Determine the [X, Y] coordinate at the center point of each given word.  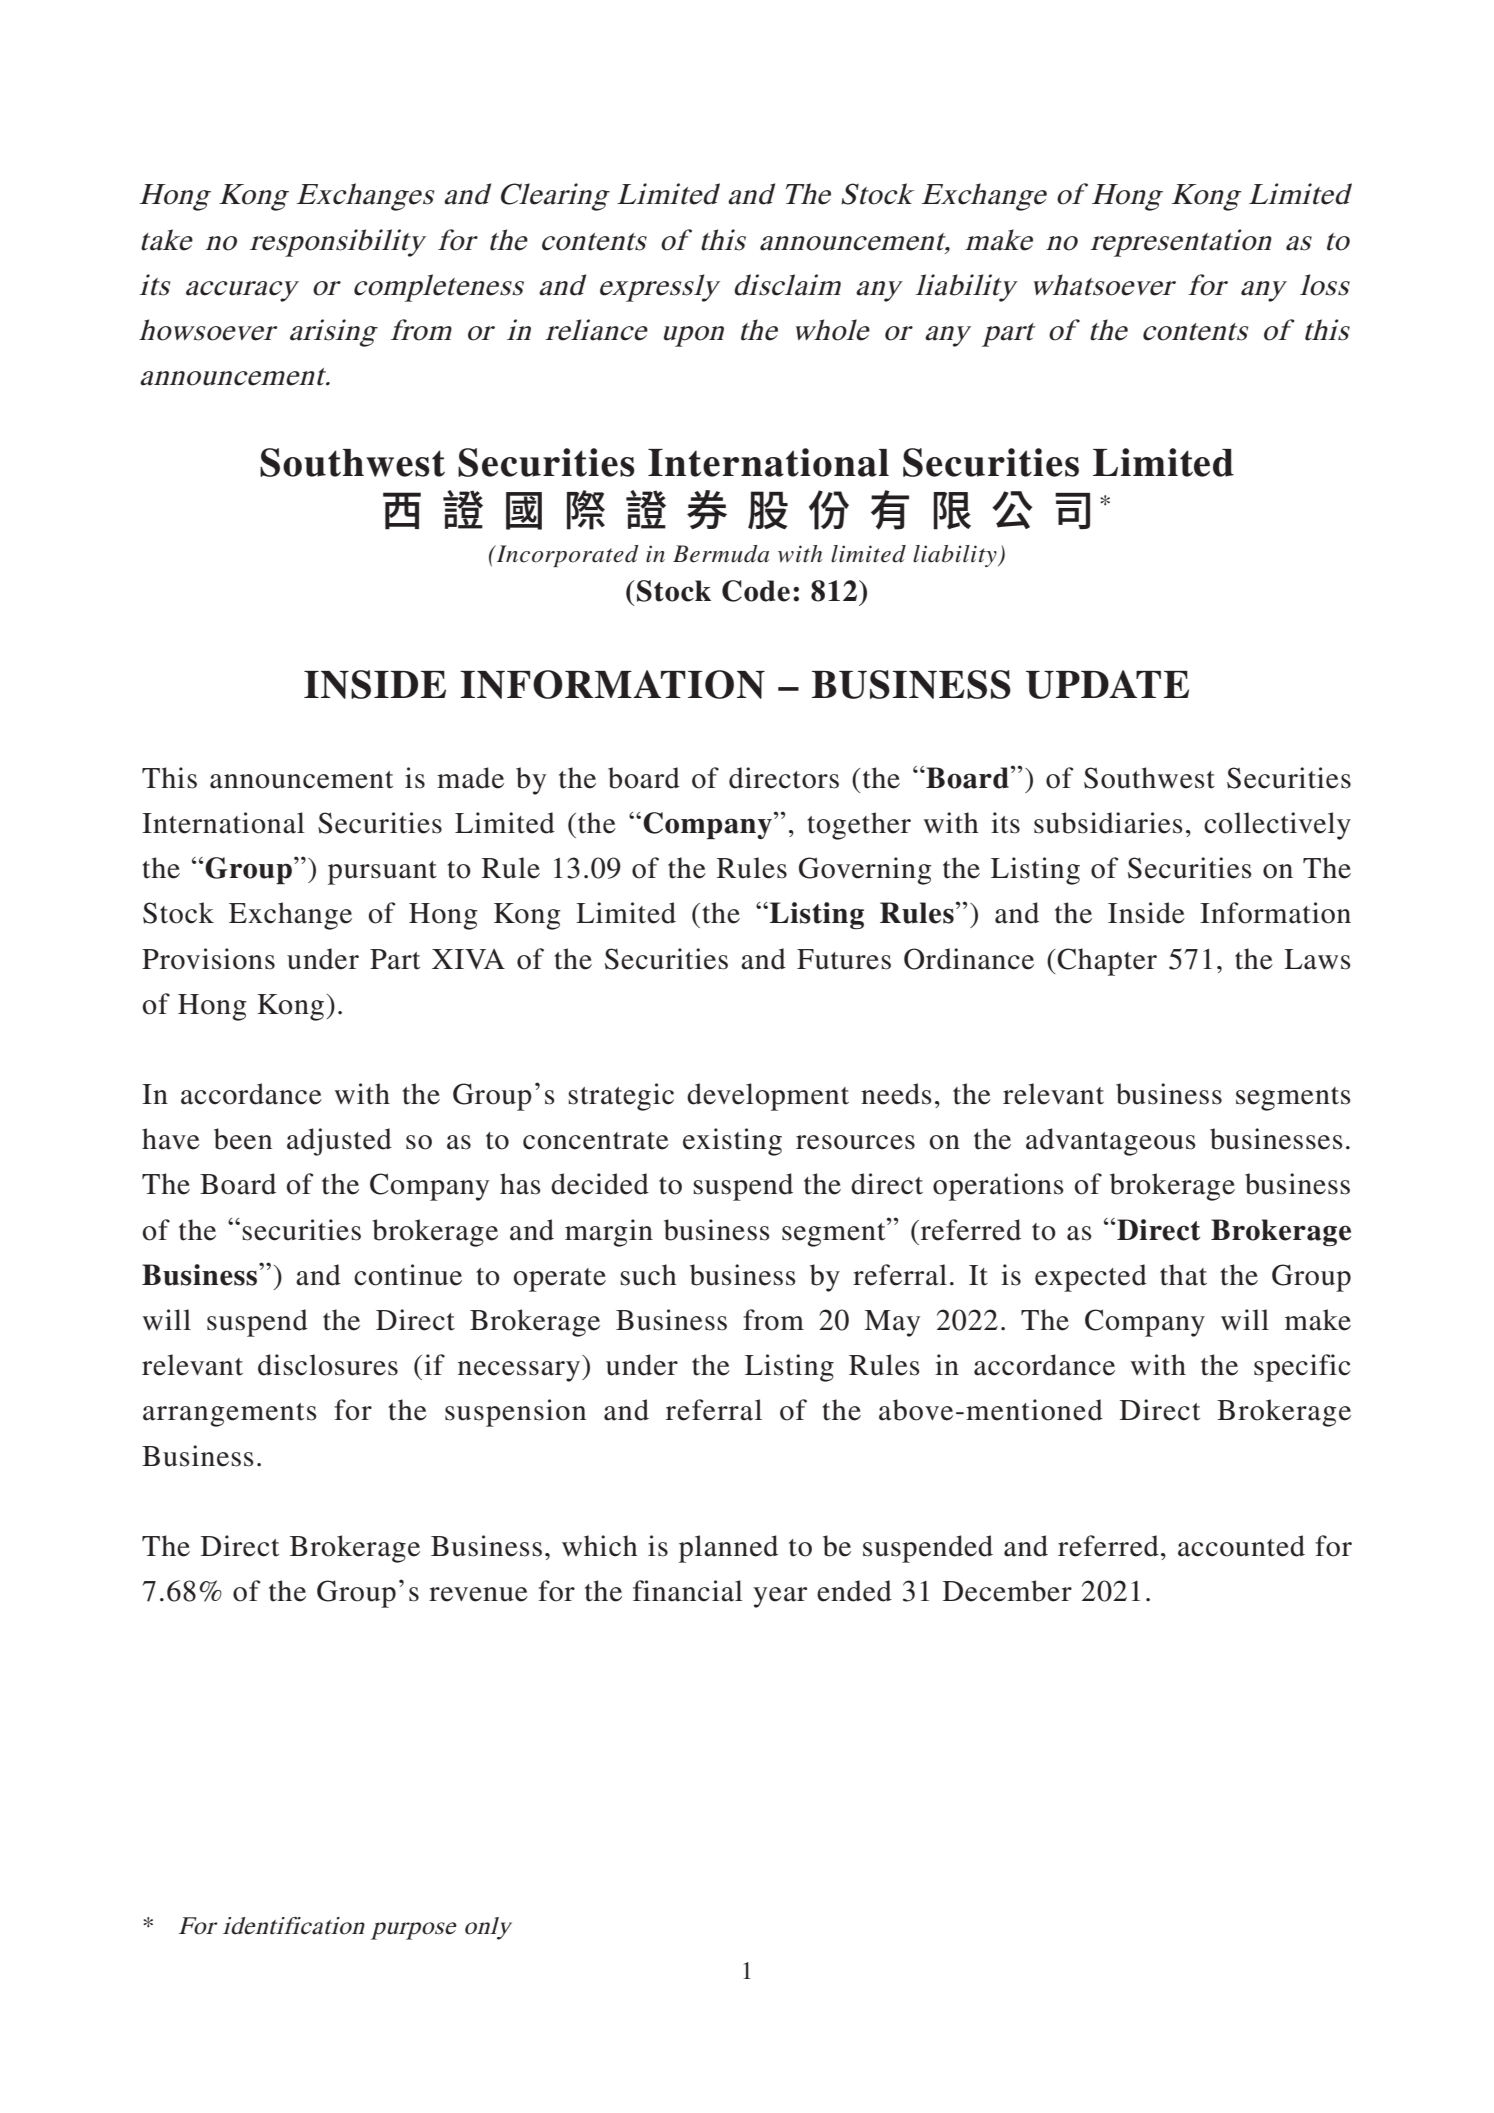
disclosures [328, 1365]
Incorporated [566, 556]
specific [1302, 1368]
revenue [478, 1594]
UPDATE [1107, 684]
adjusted [339, 1142]
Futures [844, 959]
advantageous [1111, 1142]
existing [732, 1142]
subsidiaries [1108, 823]
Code [756, 591]
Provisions [208, 959]
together [859, 826]
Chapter [1106, 962]
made [470, 778]
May [892, 1323]
